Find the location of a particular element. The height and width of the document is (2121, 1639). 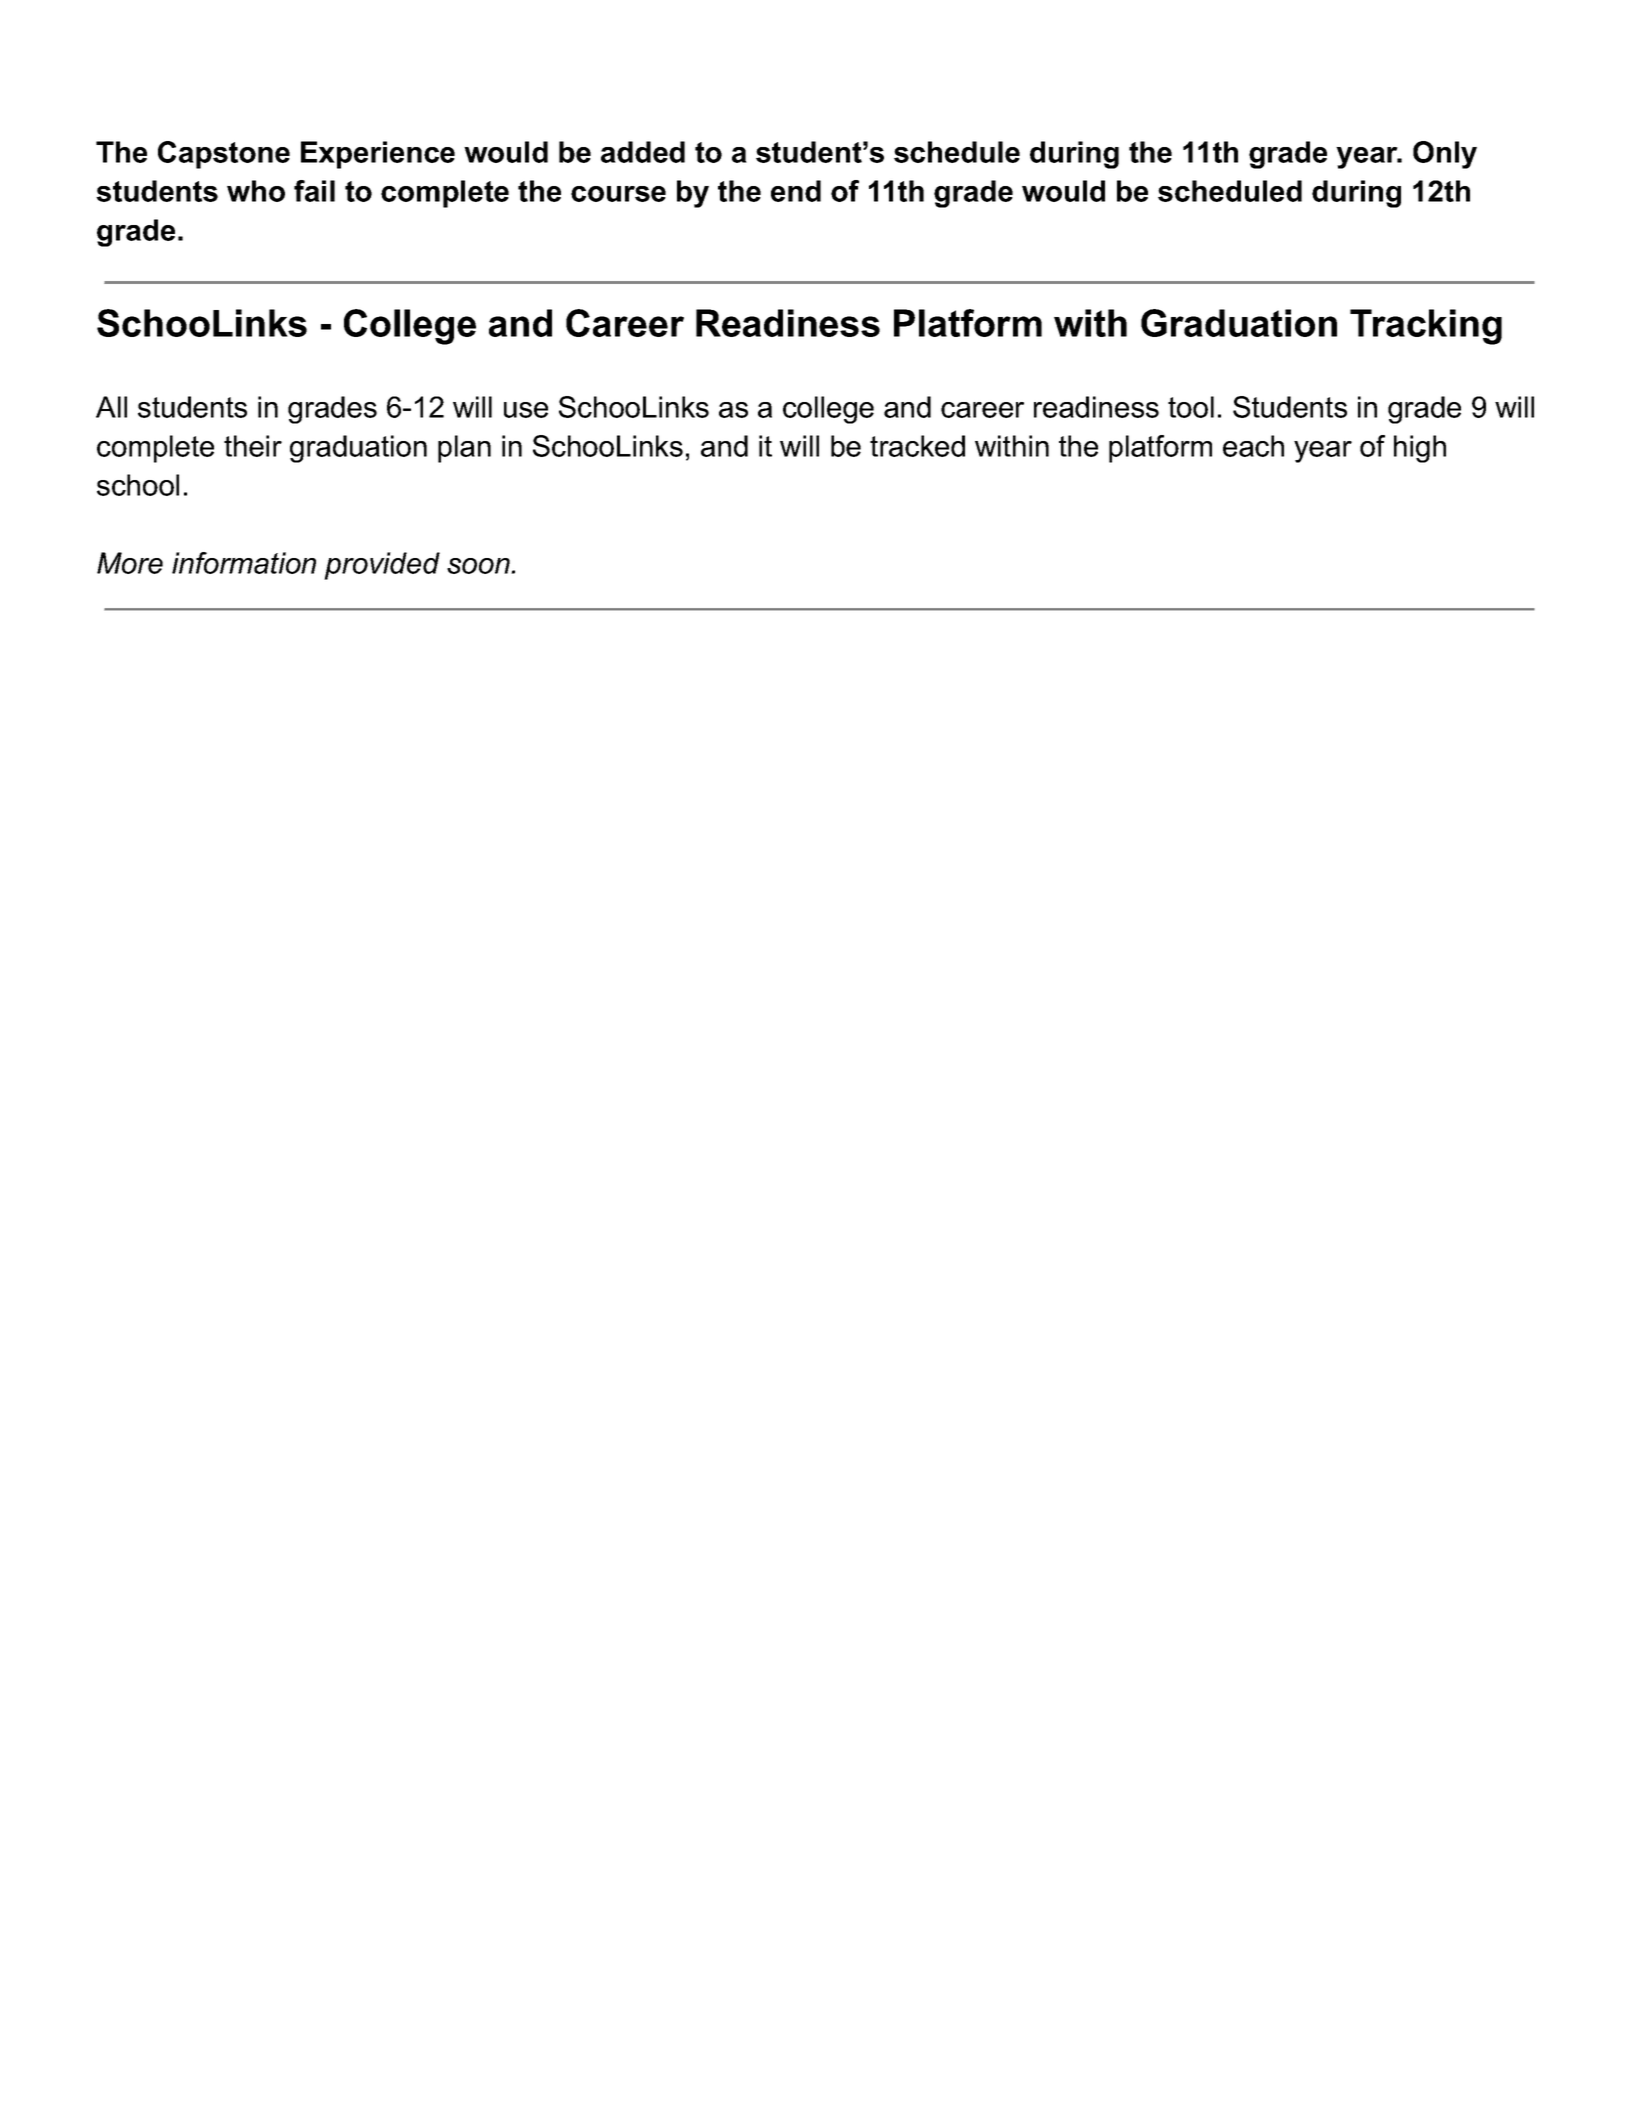

All is located at coordinates (111, 407).
